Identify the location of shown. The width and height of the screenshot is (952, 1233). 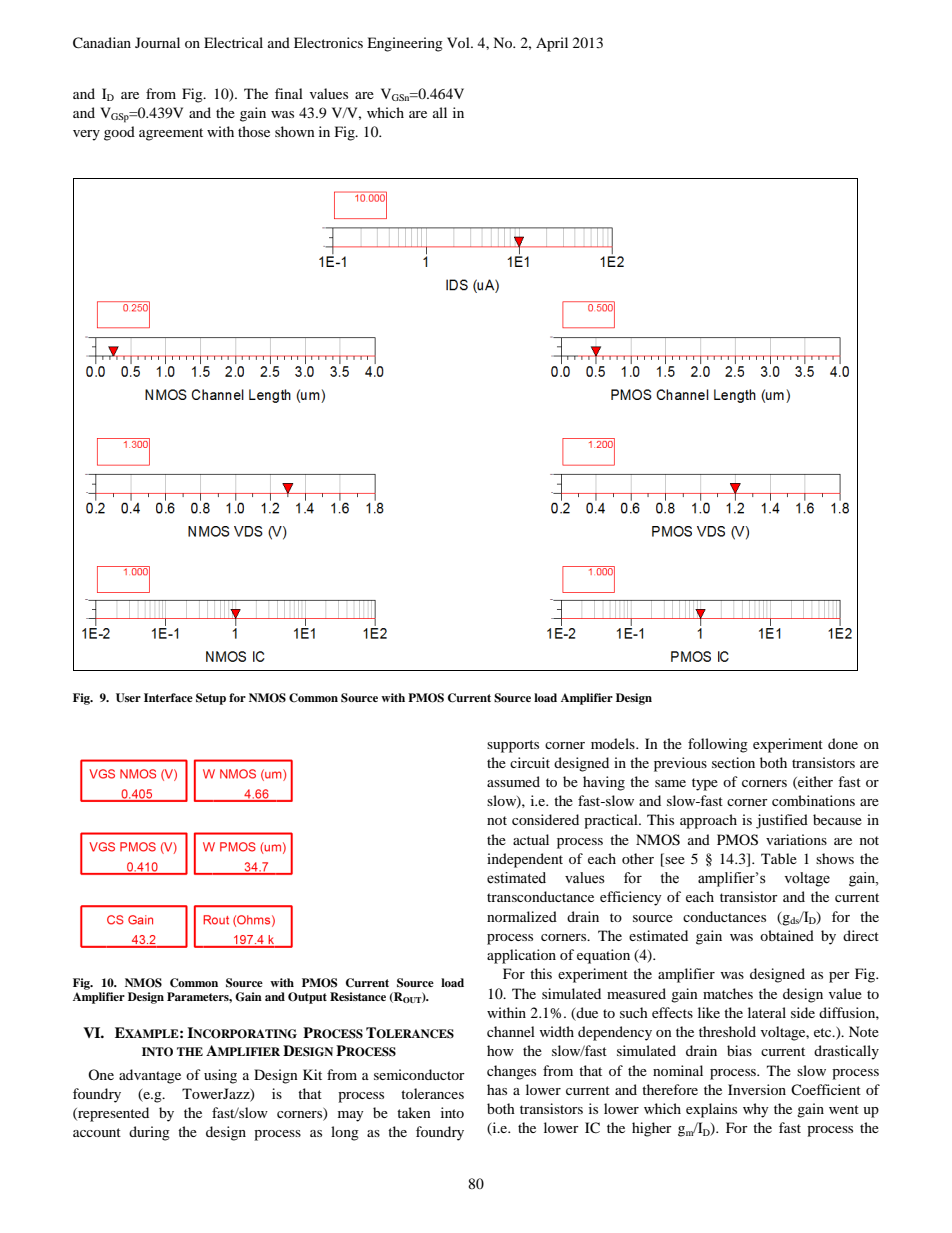
(295, 131).
